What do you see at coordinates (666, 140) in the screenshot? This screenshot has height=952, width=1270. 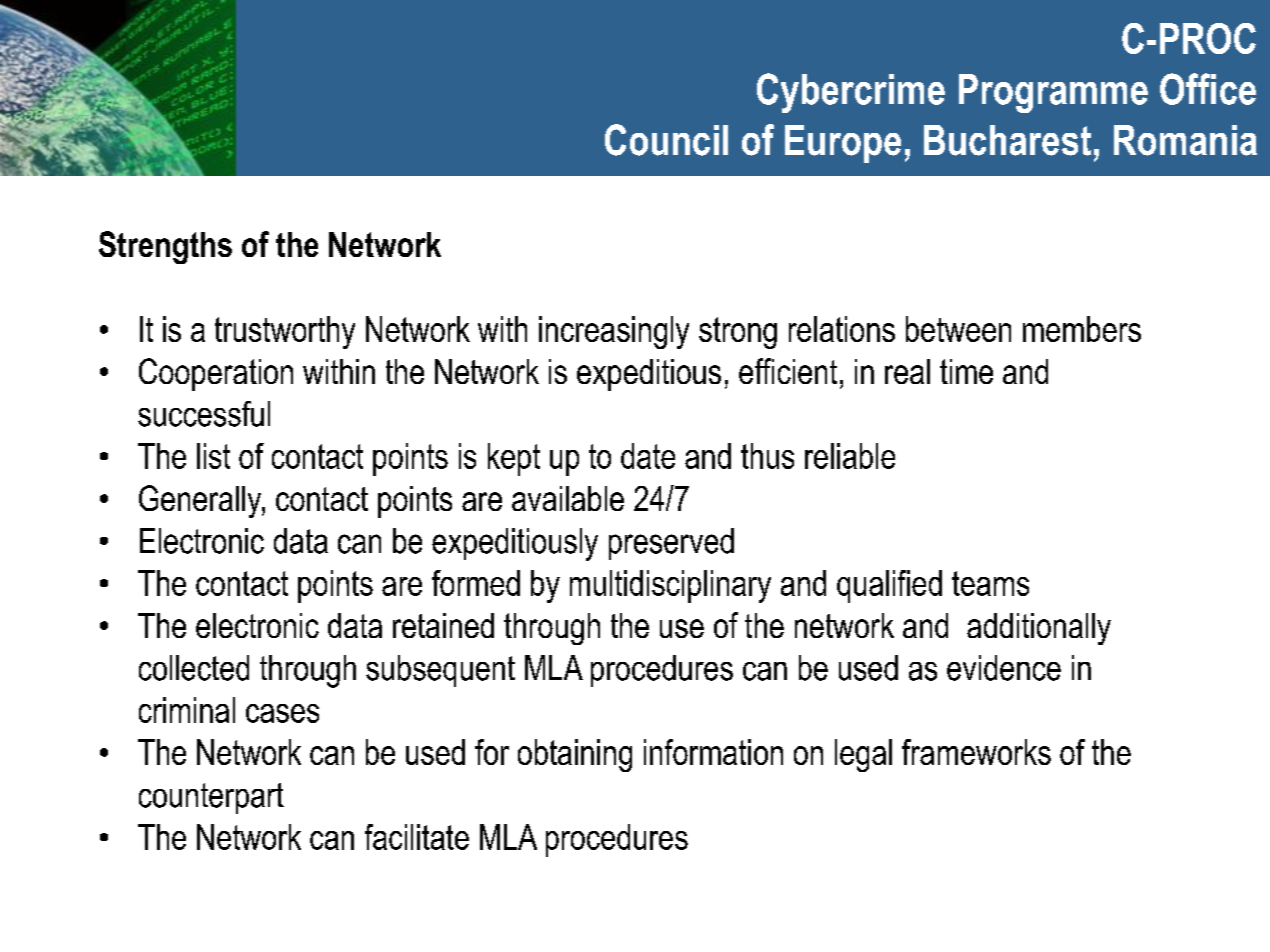 I see `Council` at bounding box center [666, 140].
